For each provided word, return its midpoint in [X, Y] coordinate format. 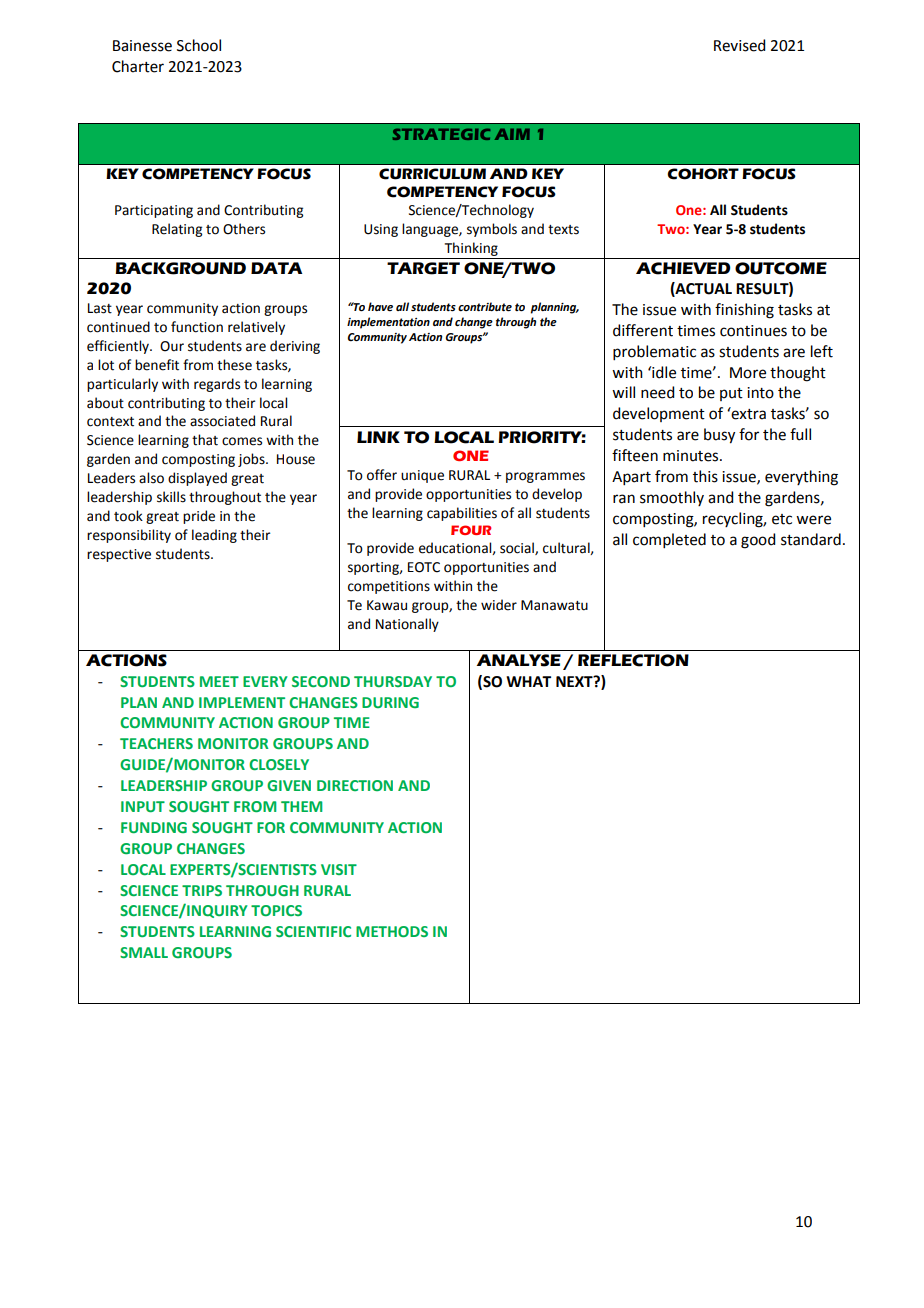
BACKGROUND [180, 268]
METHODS [392, 931]
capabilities [462, 514]
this [705, 476]
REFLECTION [633, 660]
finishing [744, 311]
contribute [485, 307]
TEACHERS [156, 743]
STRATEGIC [441, 134]
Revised [739, 45]
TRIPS [202, 890]
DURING [390, 702]
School [199, 45]
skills [171, 497]
